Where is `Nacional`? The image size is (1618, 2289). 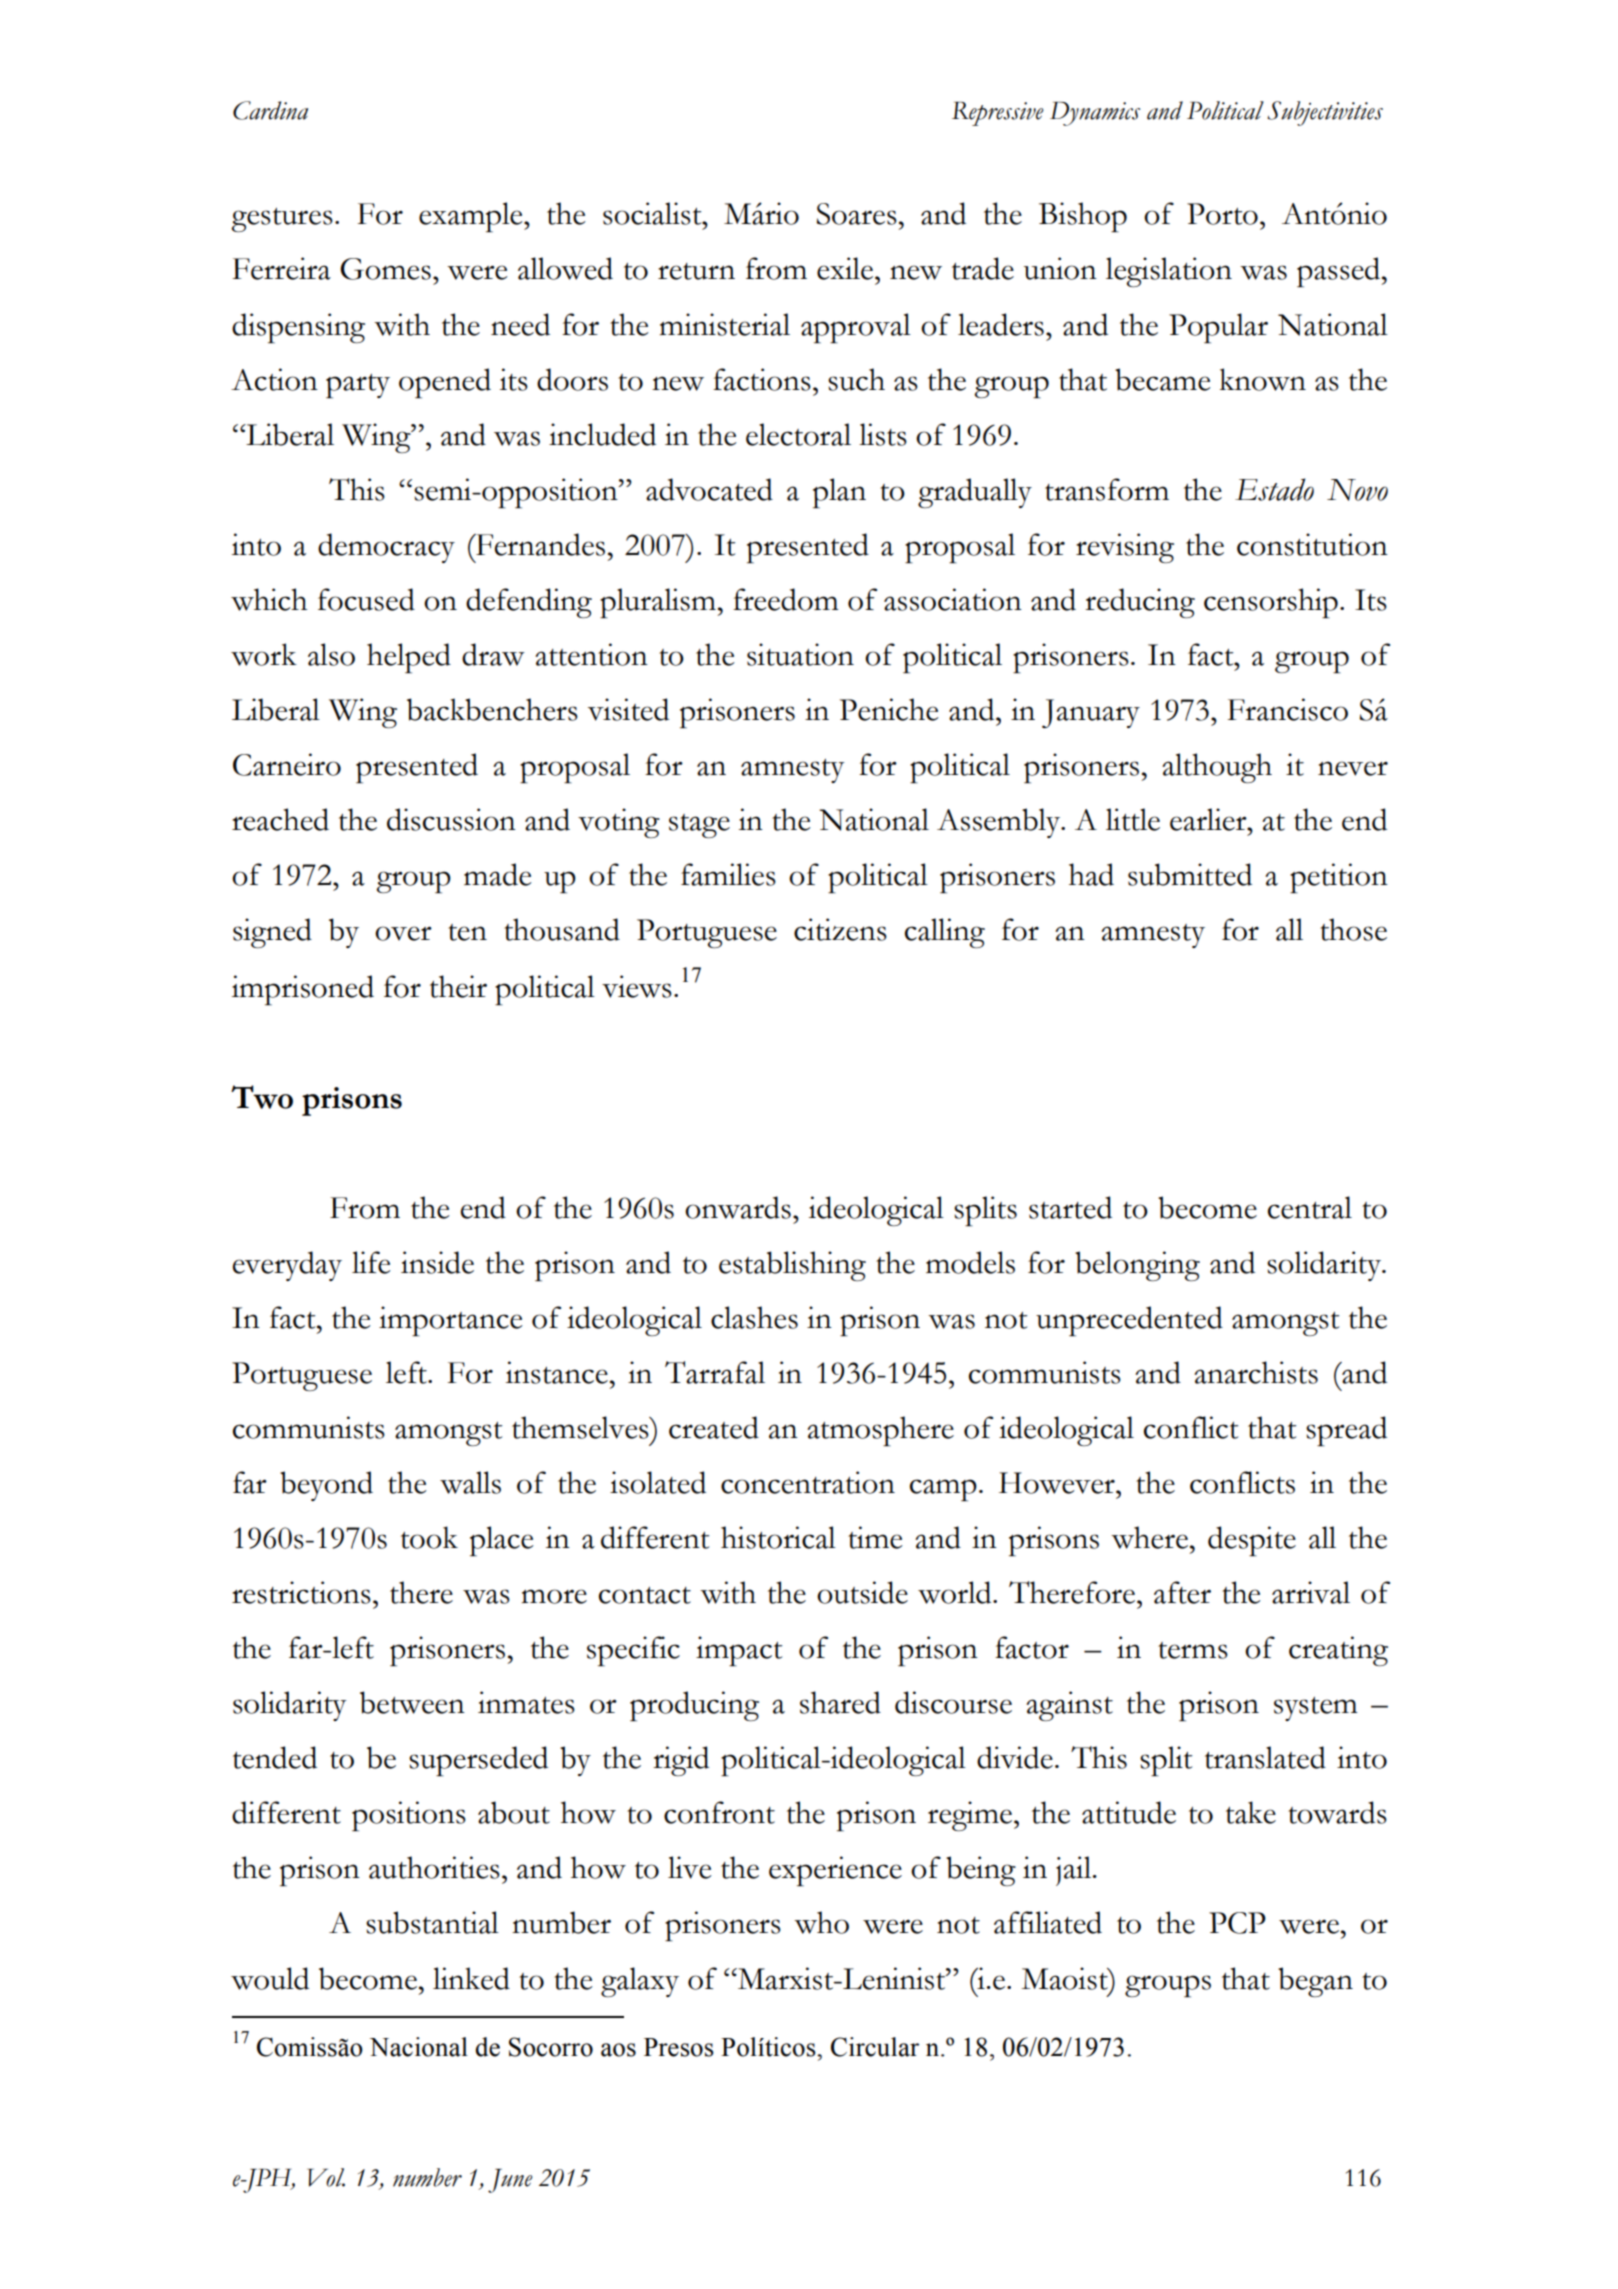 Nacional is located at coordinates (419, 2047).
